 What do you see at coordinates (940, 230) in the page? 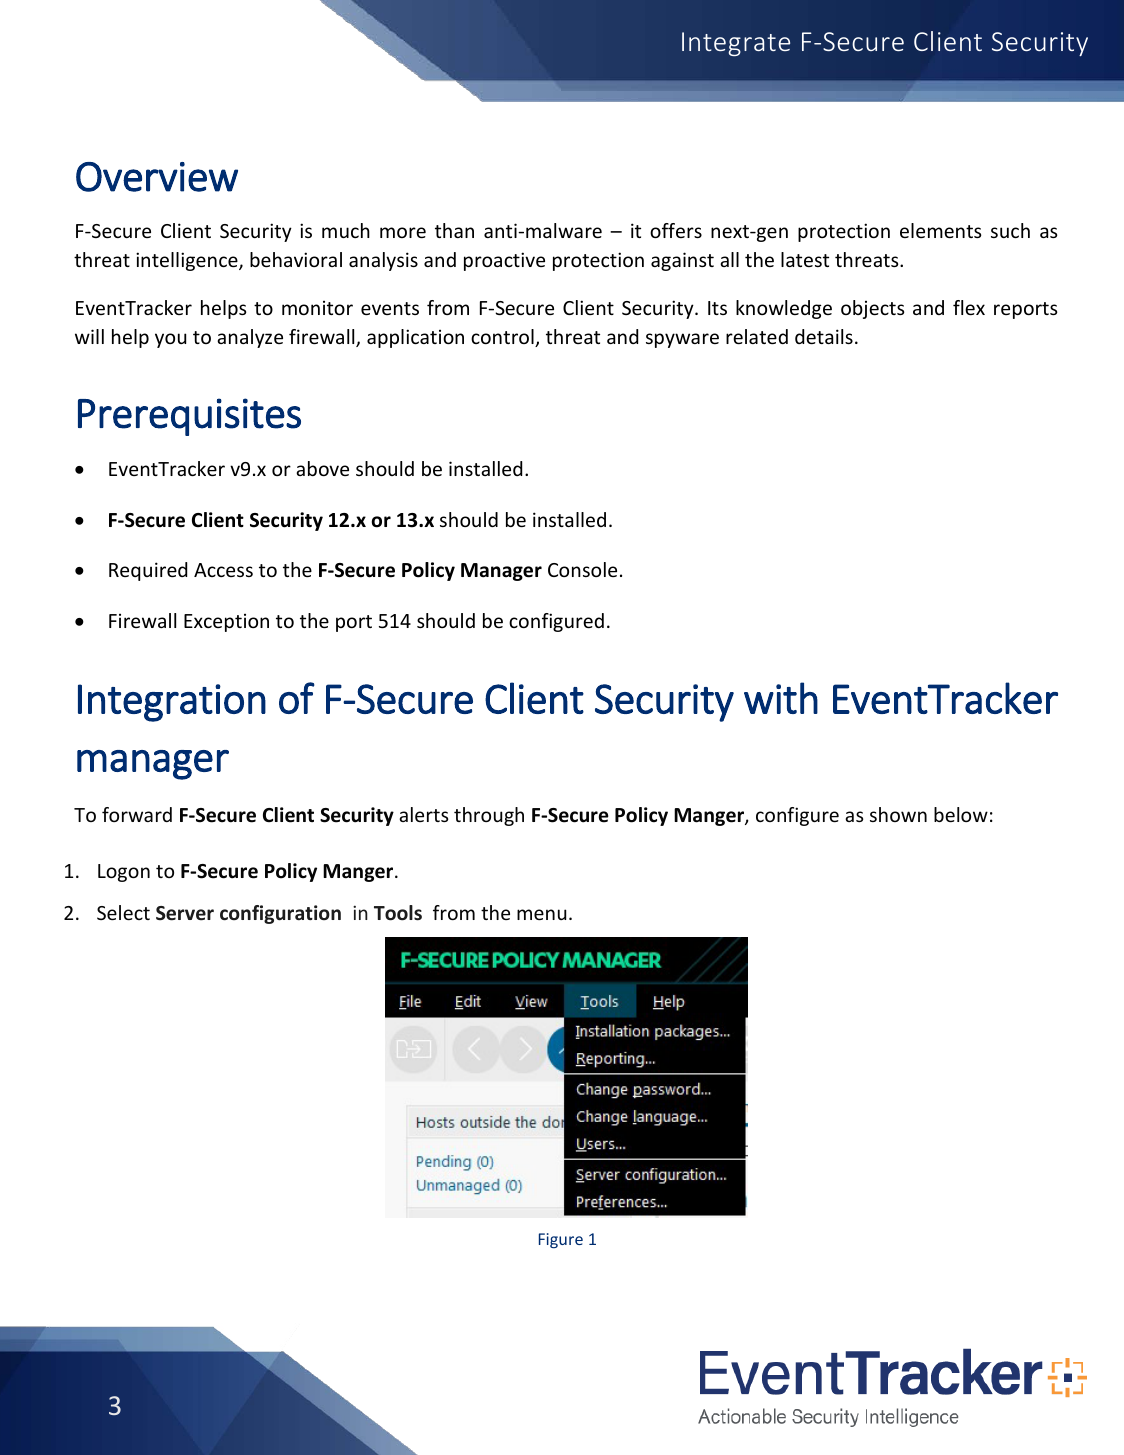
I see `elements` at bounding box center [940, 230].
